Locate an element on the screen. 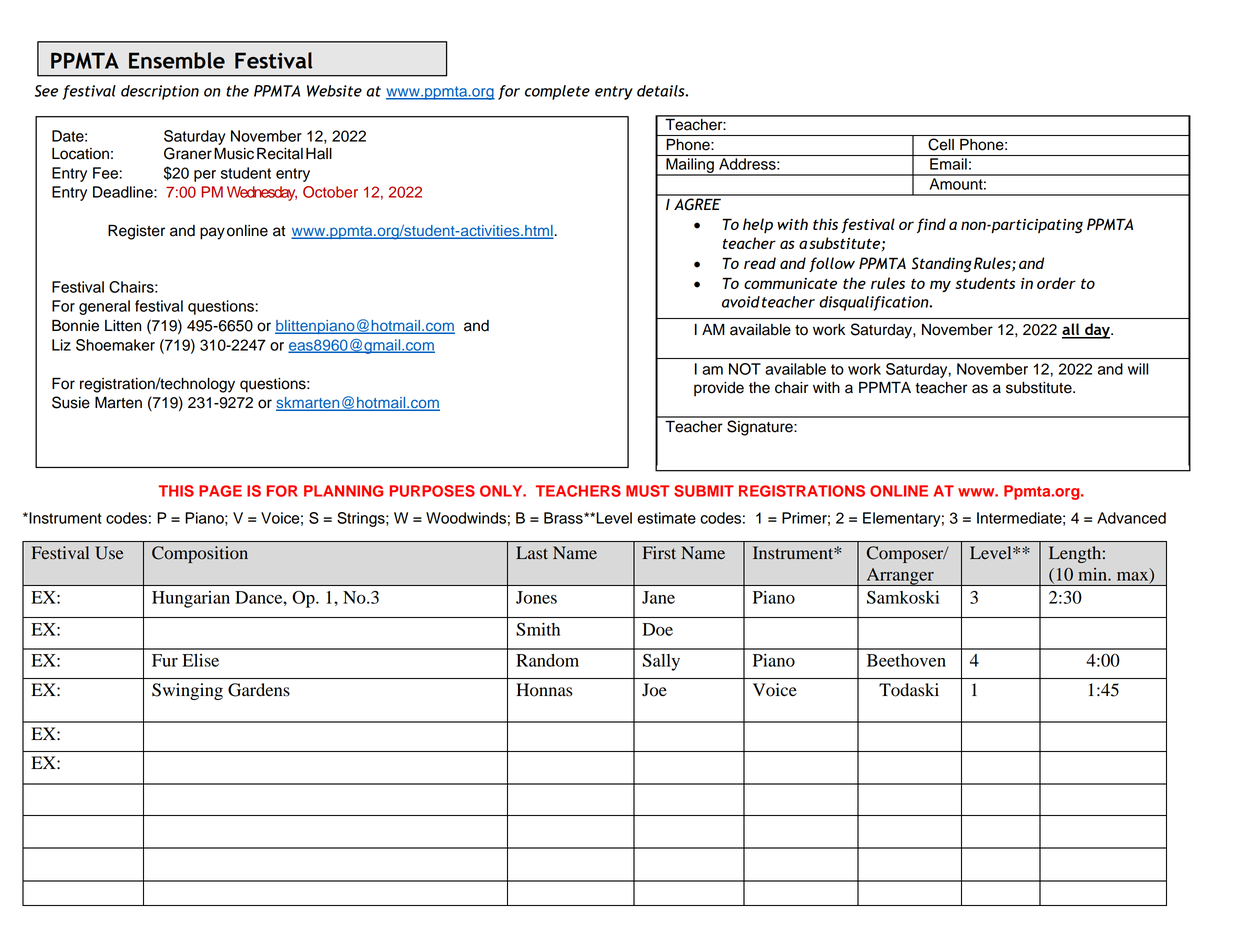 Image resolution: width=1233 pixels, height=952 pixels. Cell is located at coordinates (941, 144).
